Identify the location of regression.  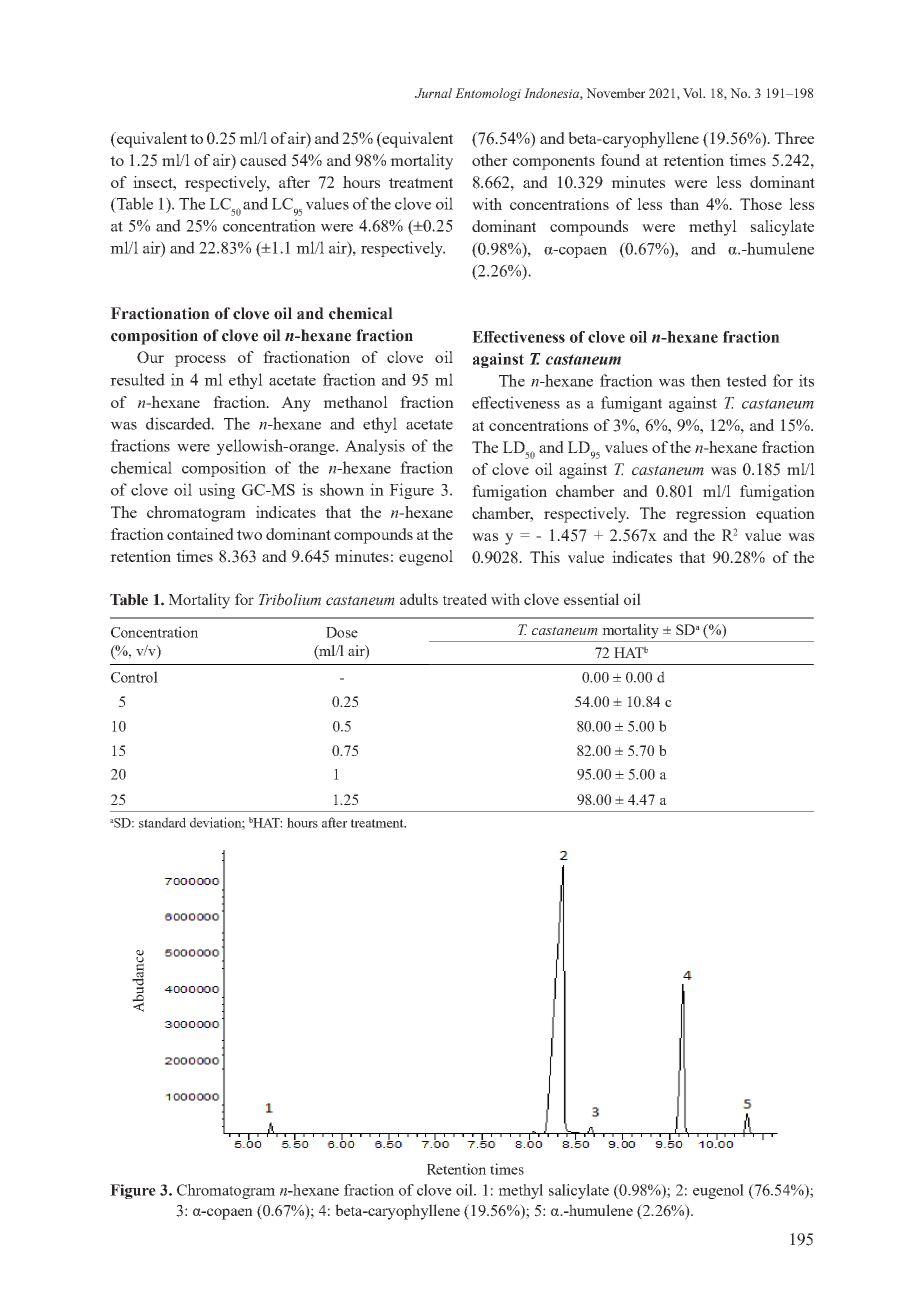
(711, 515).
